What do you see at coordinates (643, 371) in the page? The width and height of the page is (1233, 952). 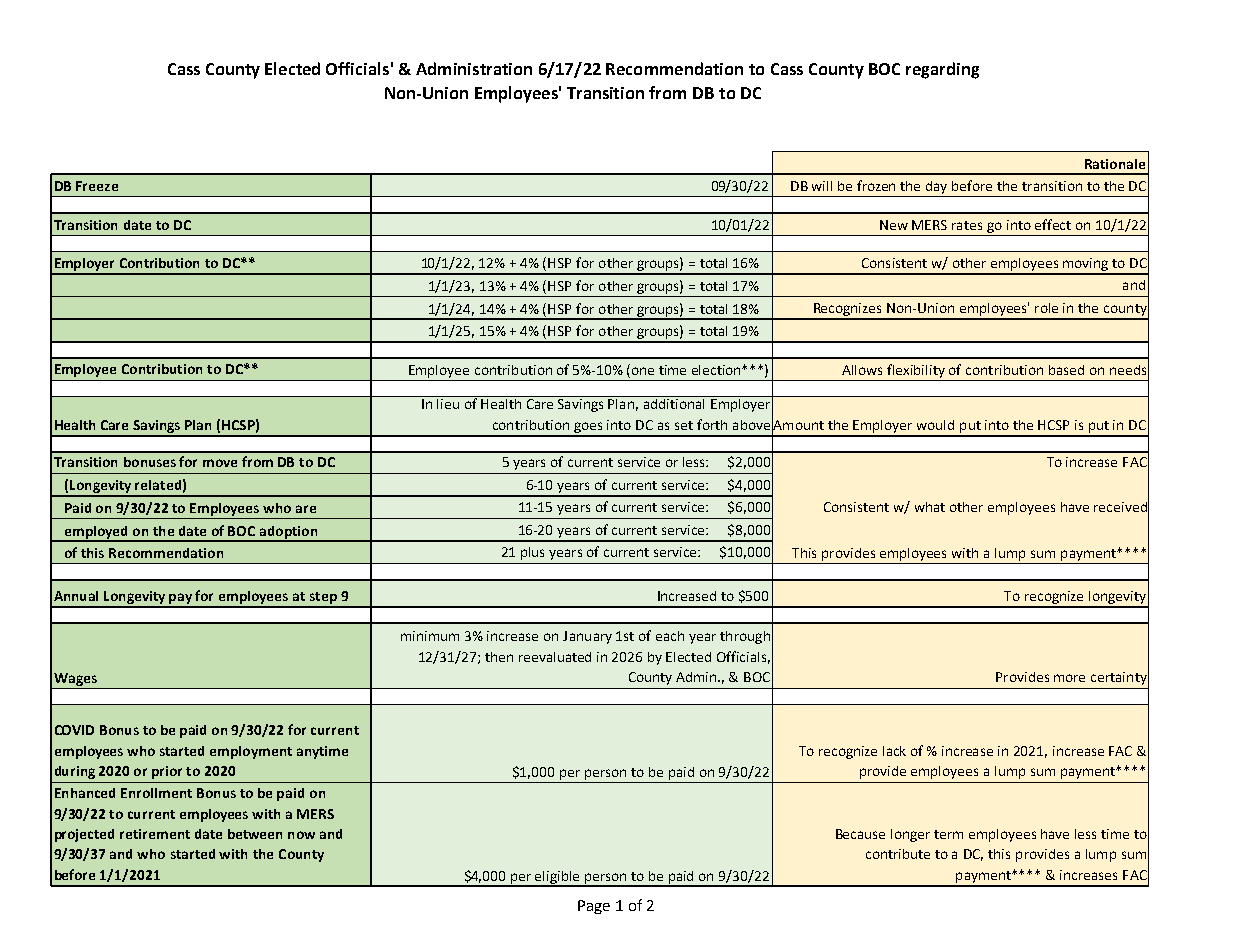 I see `one` at bounding box center [643, 371].
